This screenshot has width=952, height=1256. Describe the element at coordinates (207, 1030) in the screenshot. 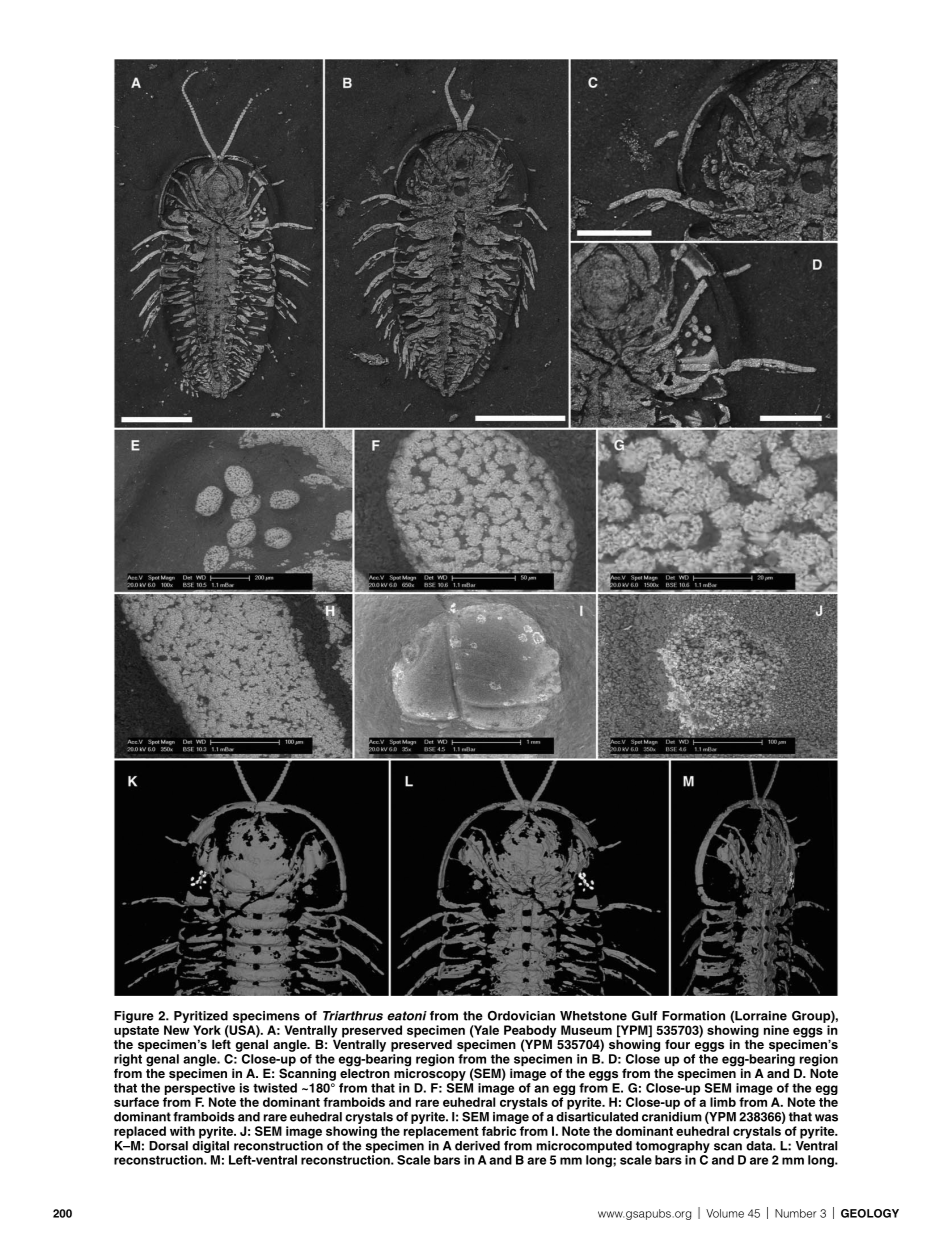

I see `York` at that location.
